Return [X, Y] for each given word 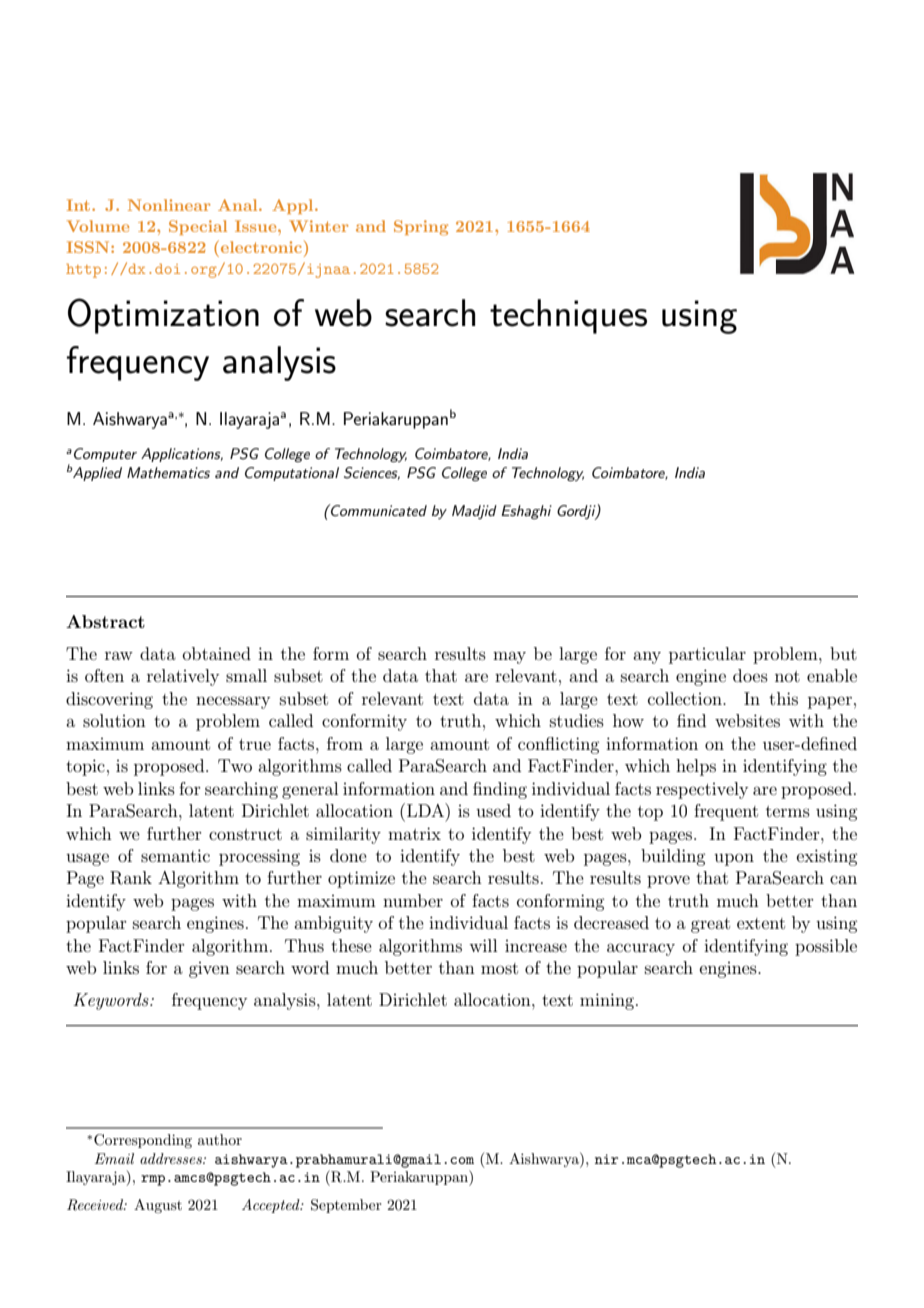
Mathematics [168, 472]
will [483, 945]
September [346, 1206]
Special [198, 227]
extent [761, 923]
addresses [172, 1158]
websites [747, 720]
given [209, 970]
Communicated [378, 510]
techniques [568, 316]
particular [707, 655]
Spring [421, 228]
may [509, 657]
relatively [183, 677]
